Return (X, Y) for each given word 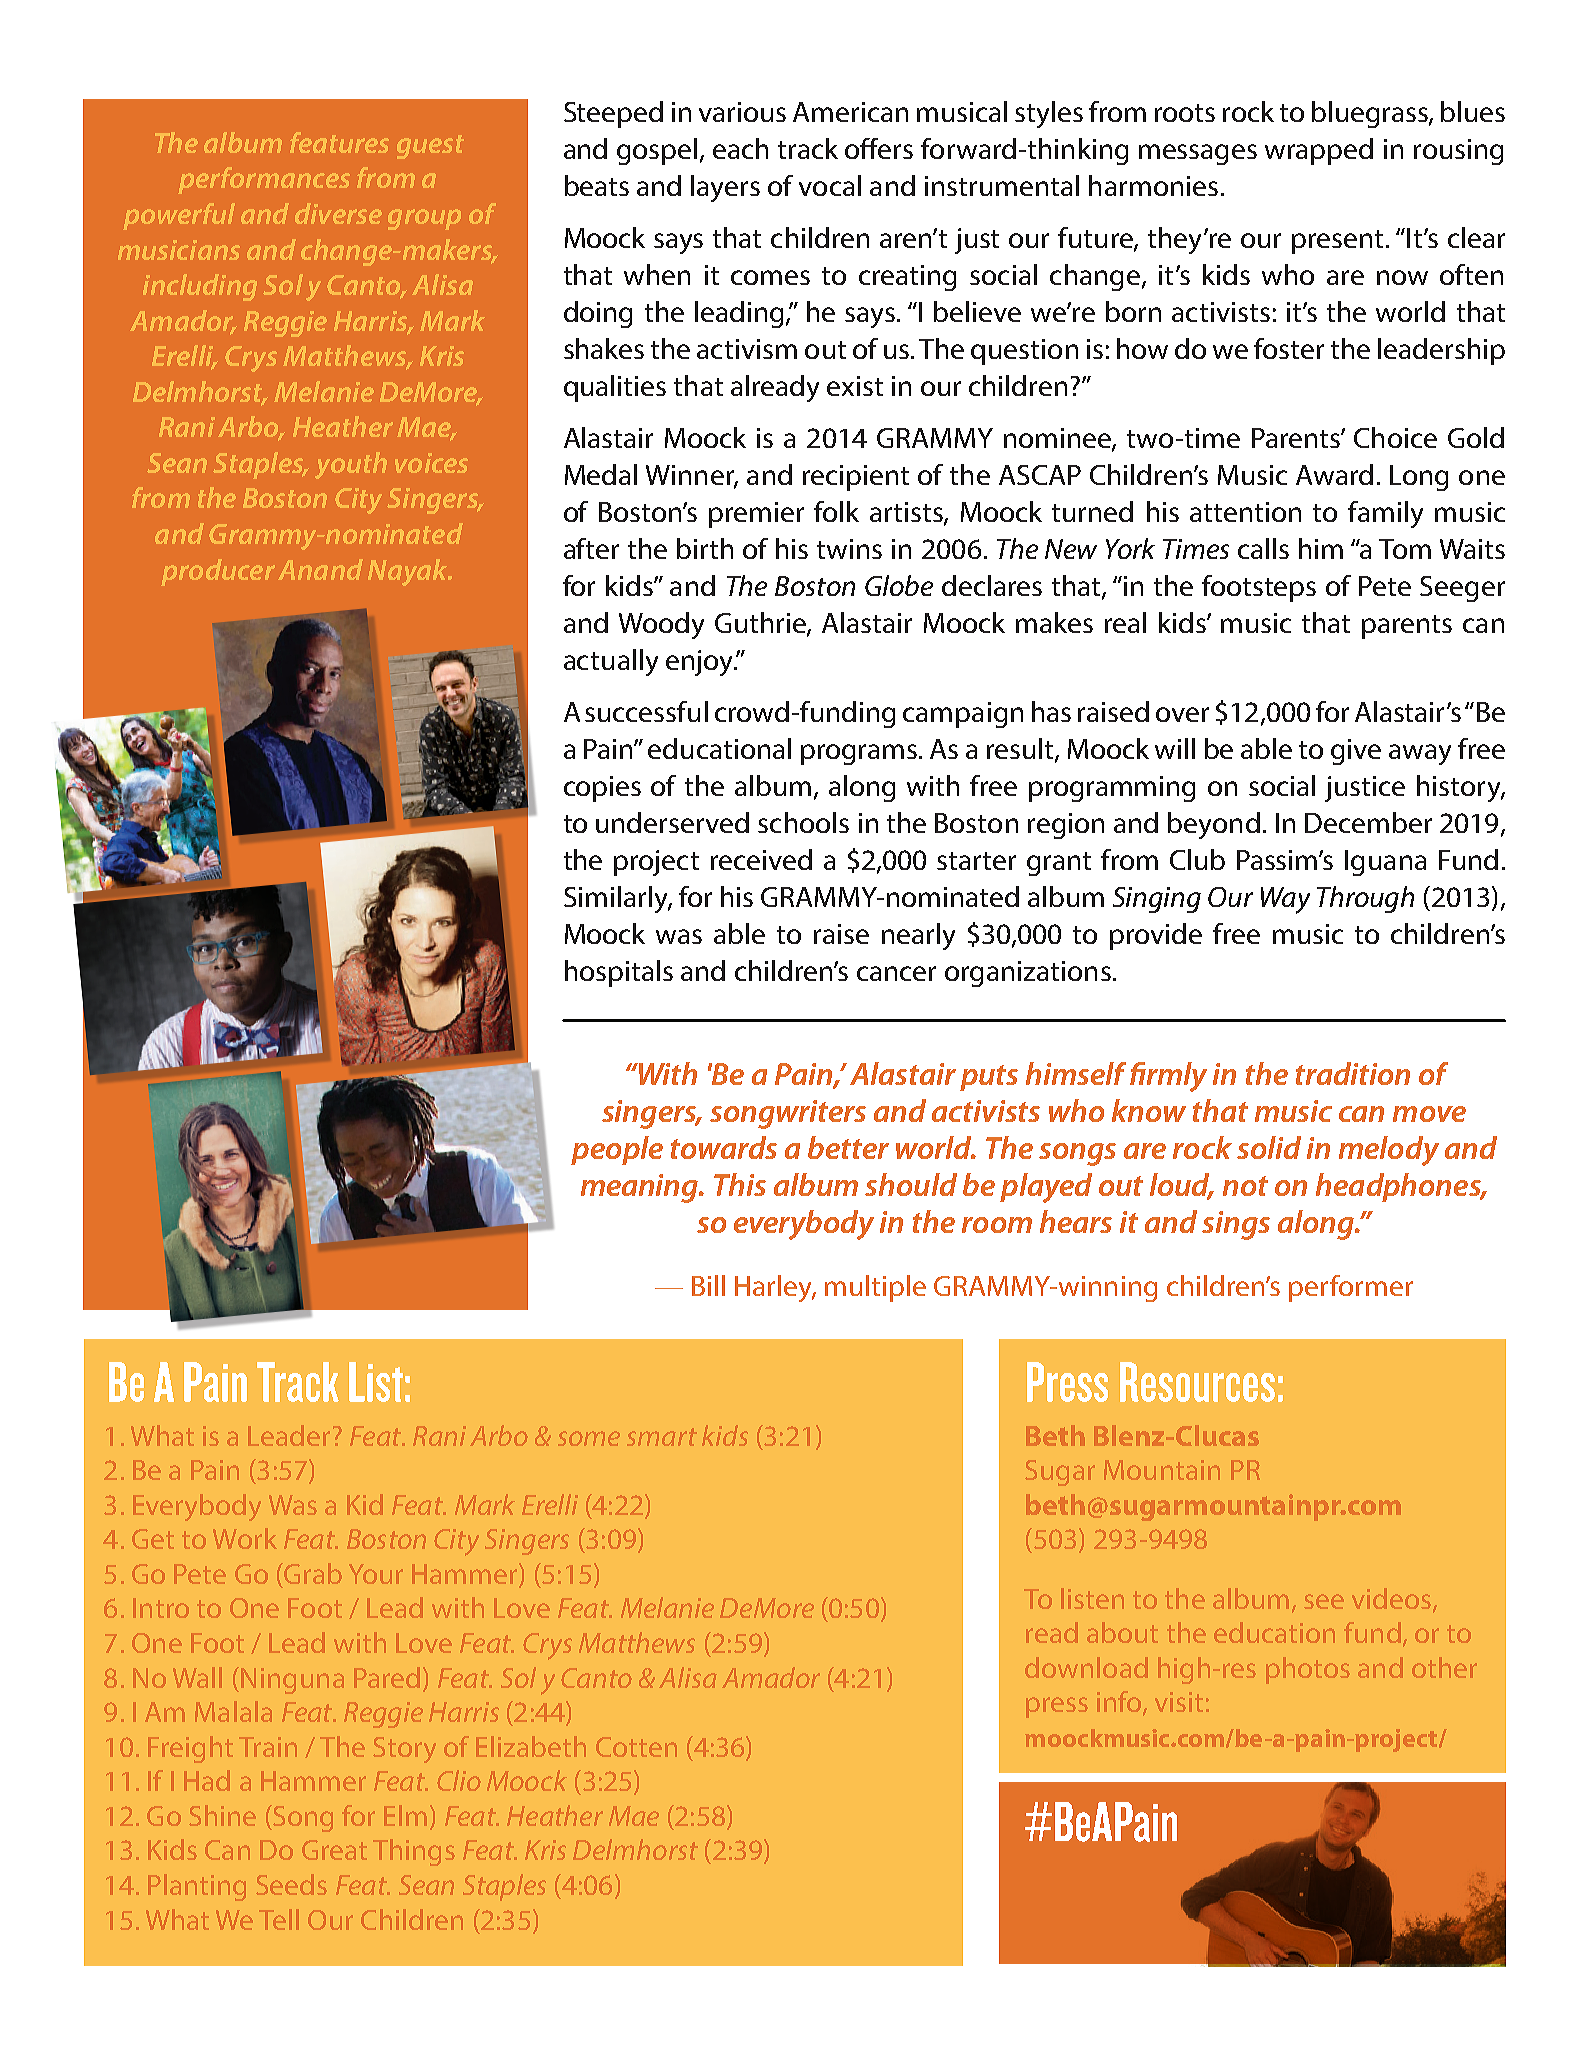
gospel (657, 151)
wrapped (1319, 151)
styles (1049, 114)
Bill (708, 1285)
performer (1351, 1288)
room (997, 1225)
